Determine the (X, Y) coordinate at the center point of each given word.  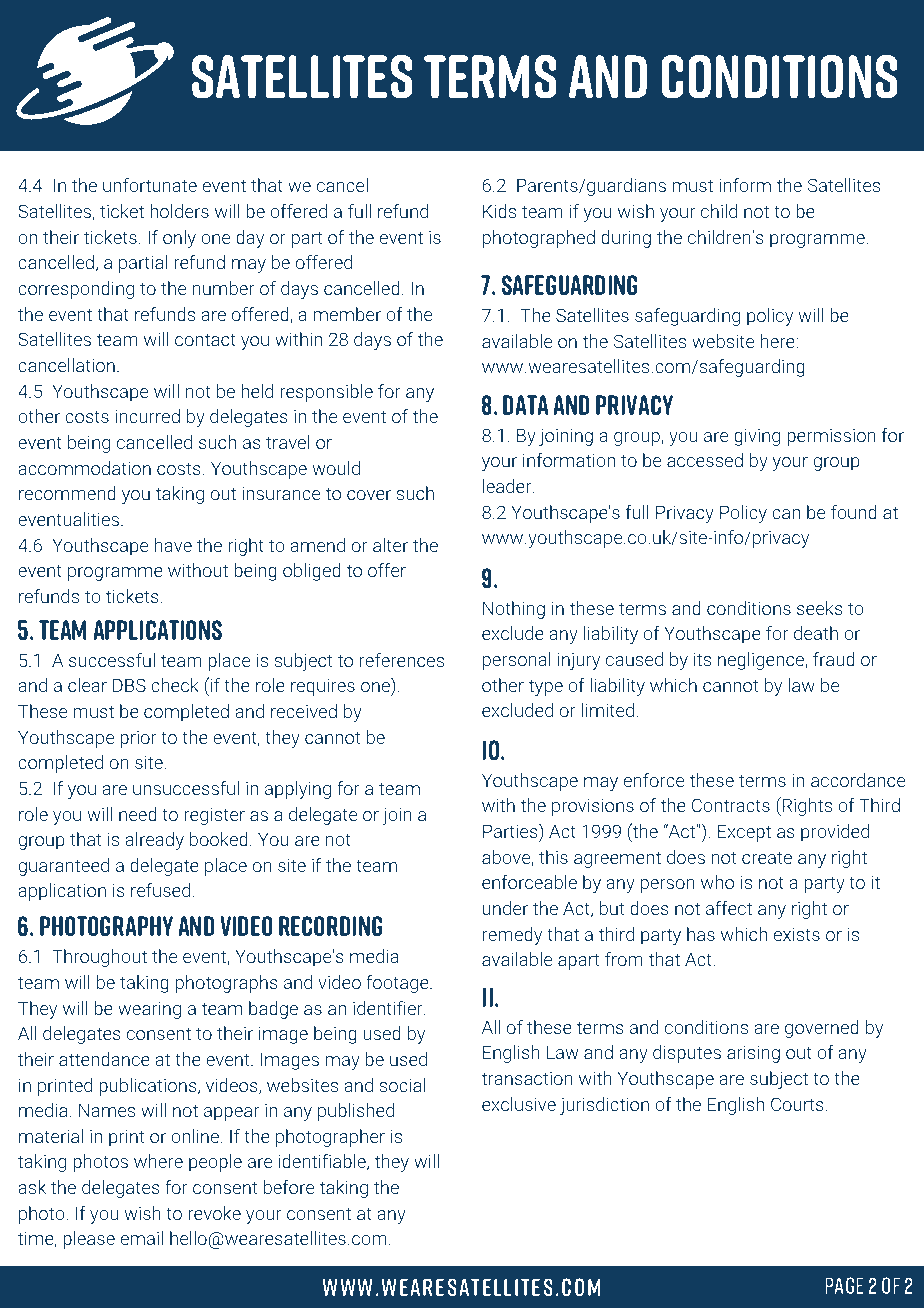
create (767, 857)
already (154, 841)
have (173, 545)
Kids (499, 211)
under (505, 908)
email (142, 1238)
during (626, 239)
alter (390, 545)
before (289, 1187)
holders (179, 211)
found (854, 512)
